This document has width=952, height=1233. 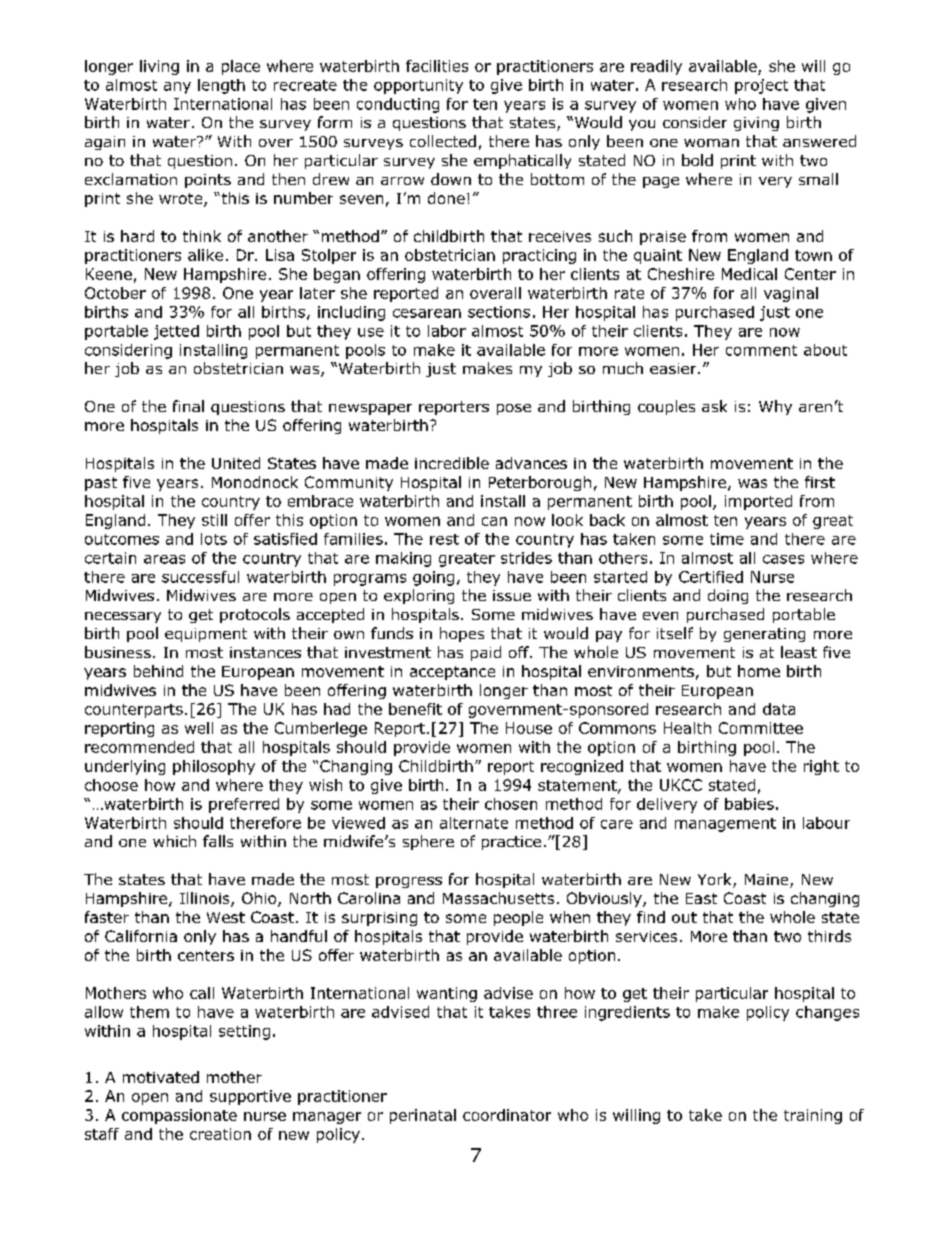 What do you see at coordinates (200, 577) in the document?
I see `successful` at bounding box center [200, 577].
